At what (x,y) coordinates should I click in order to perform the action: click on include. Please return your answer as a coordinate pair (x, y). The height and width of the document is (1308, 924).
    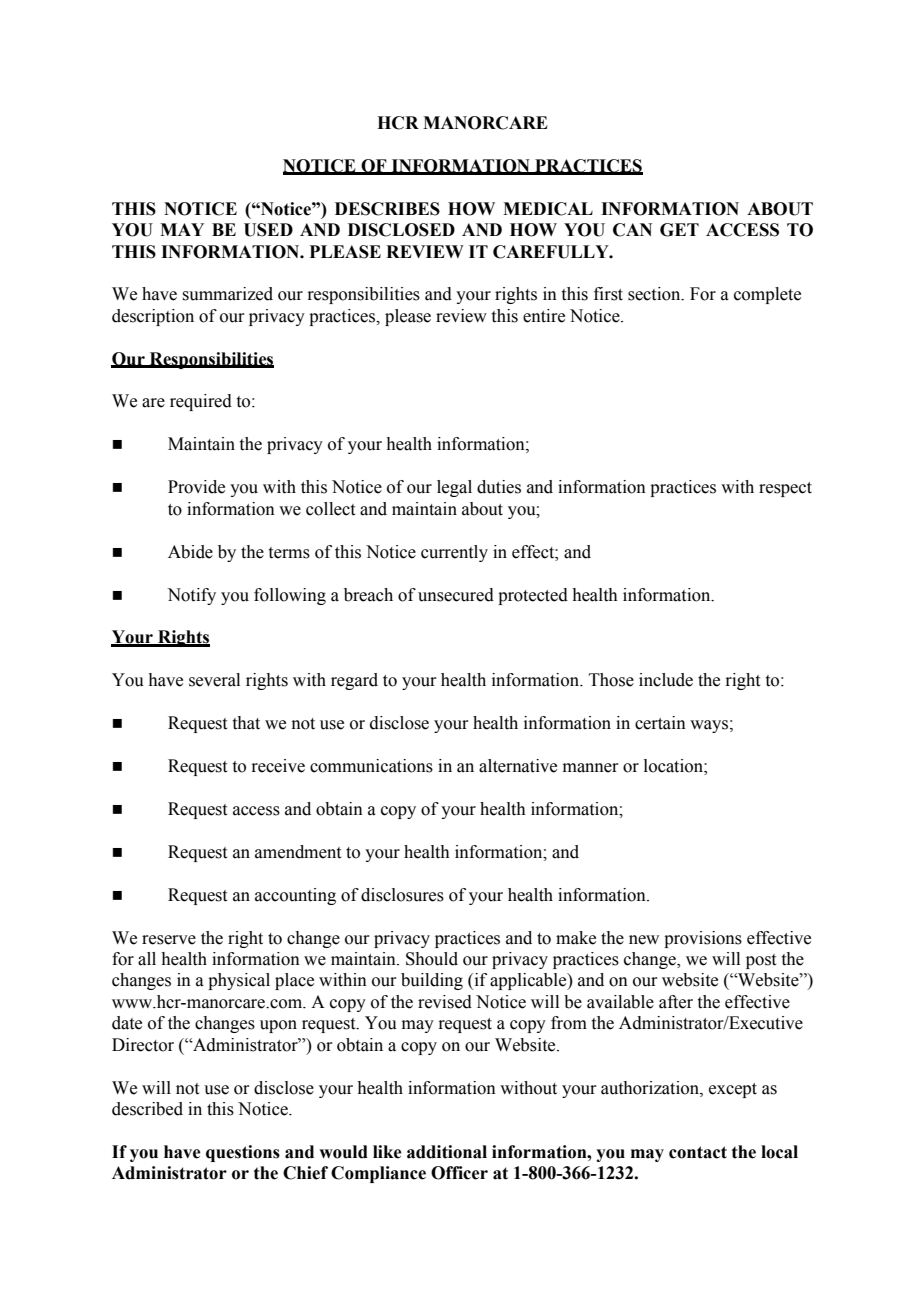
    Looking at the image, I should click on (666, 680).
